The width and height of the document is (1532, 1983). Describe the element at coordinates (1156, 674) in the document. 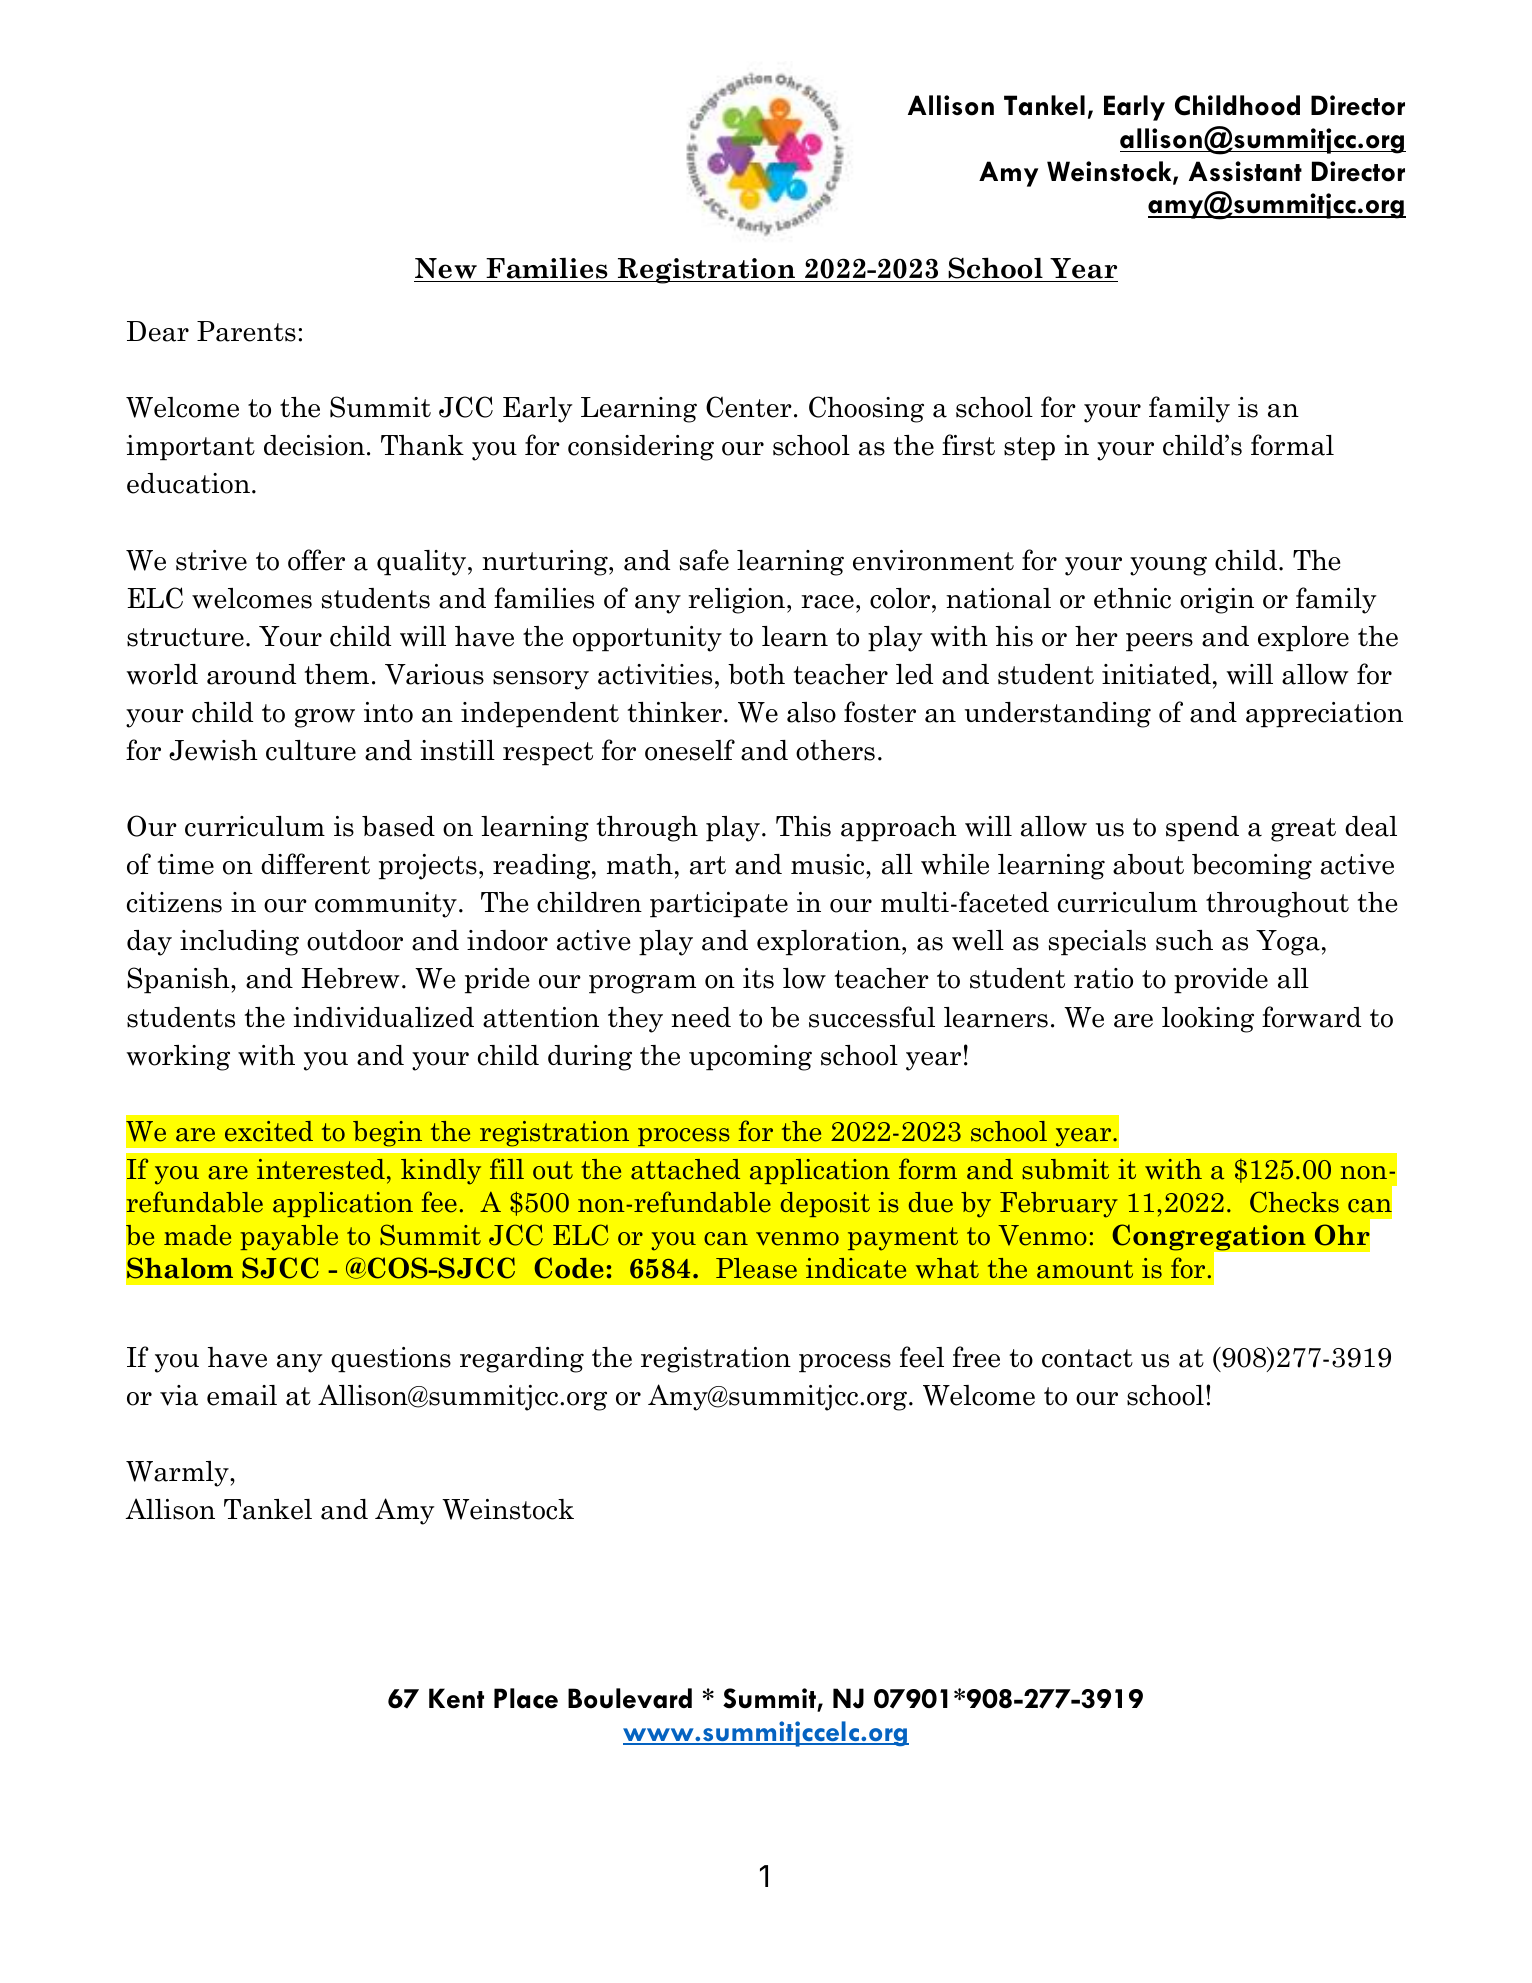

I see `initiated` at that location.
